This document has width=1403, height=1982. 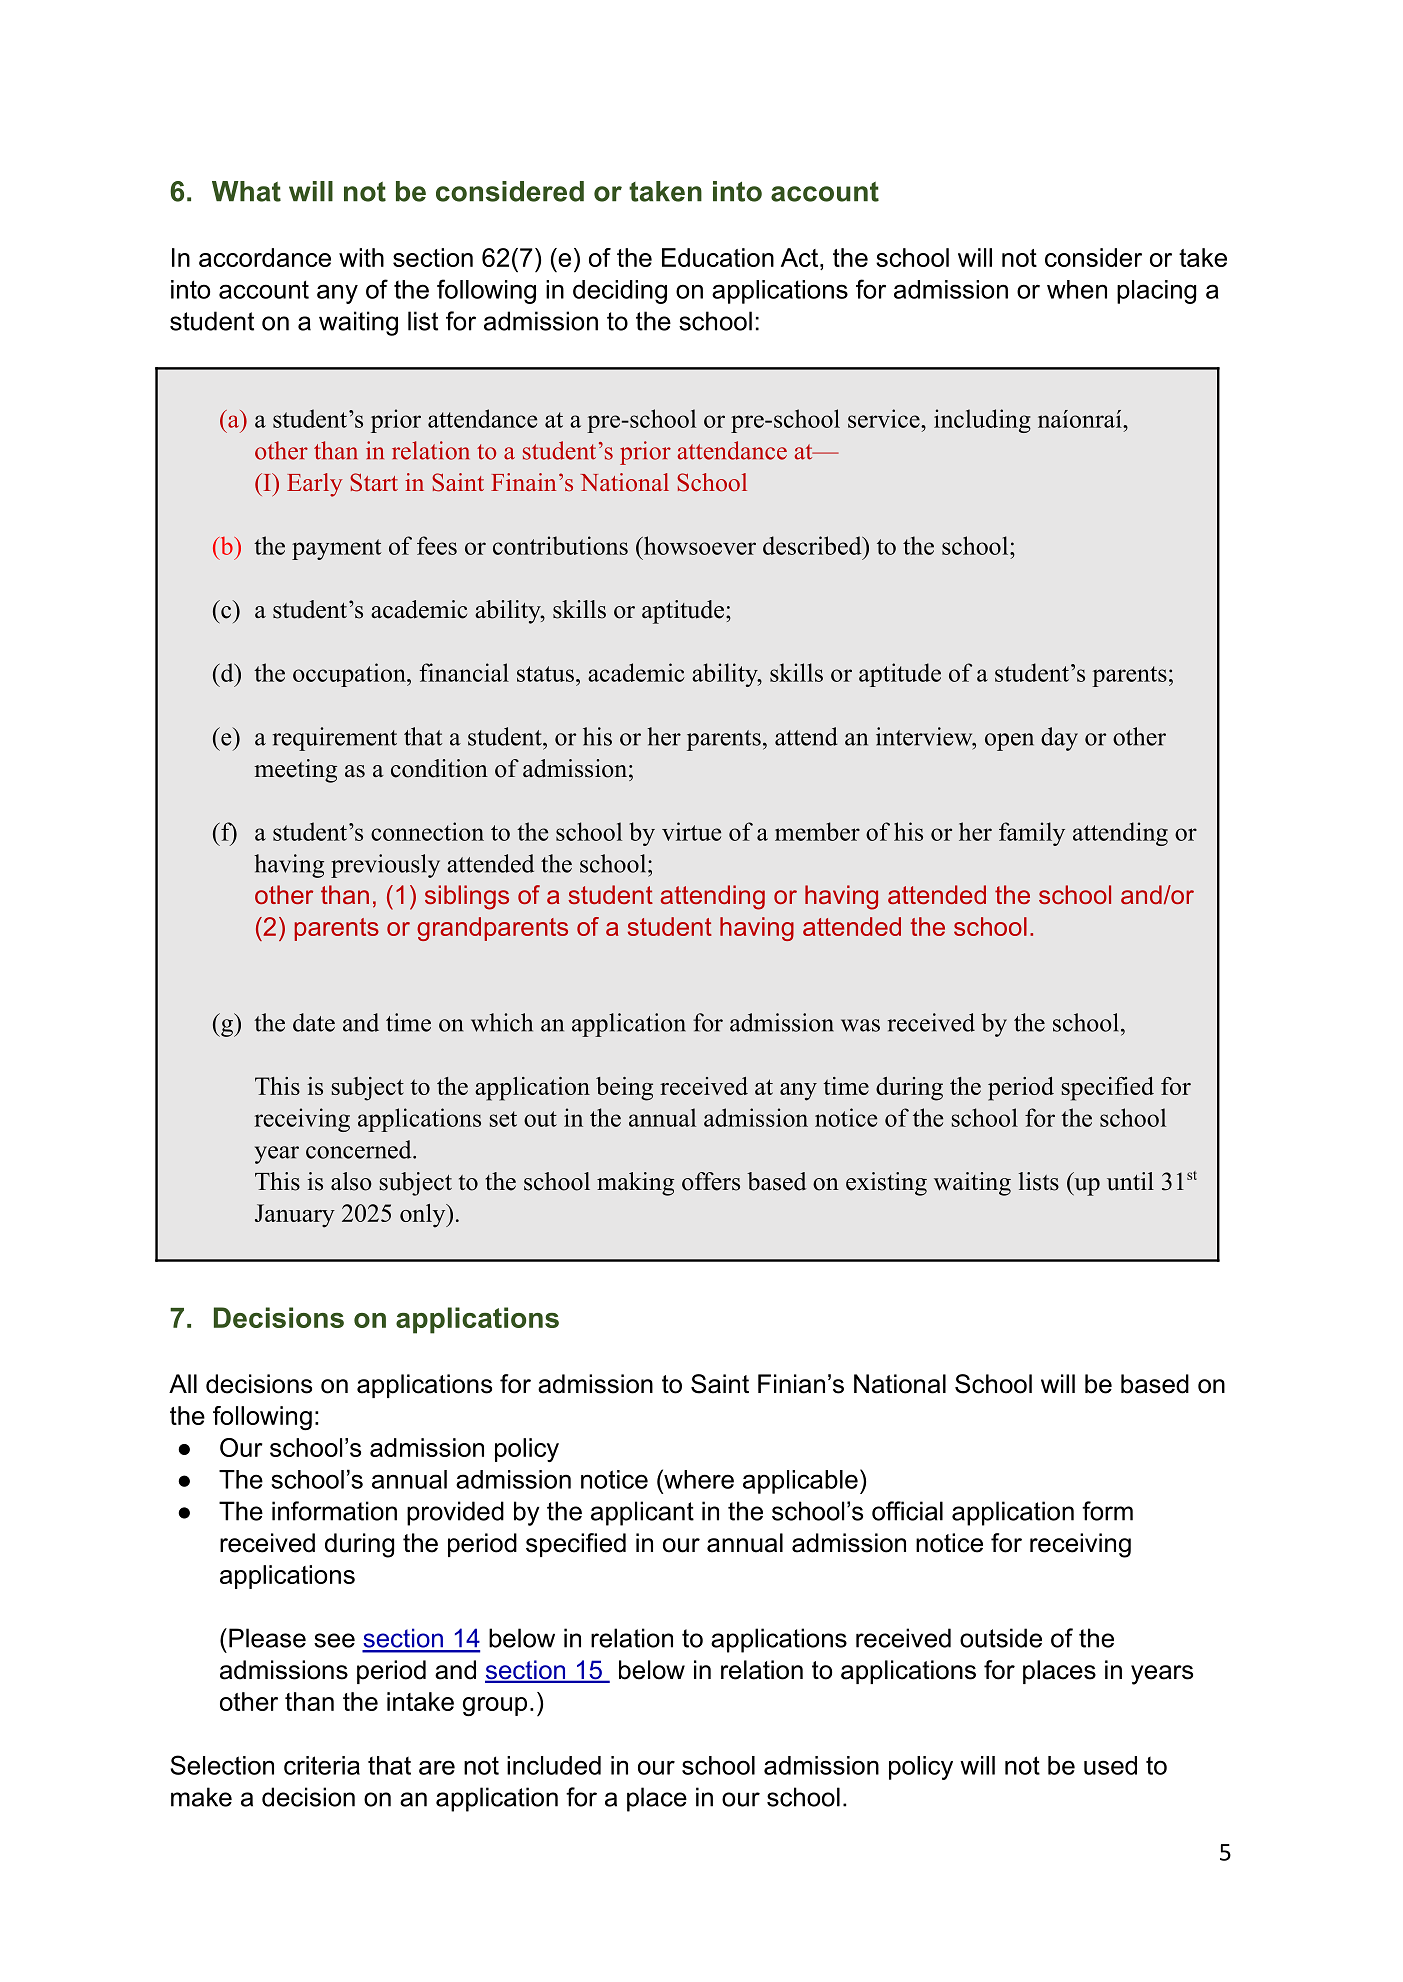 I want to click on when, so click(x=1077, y=289).
